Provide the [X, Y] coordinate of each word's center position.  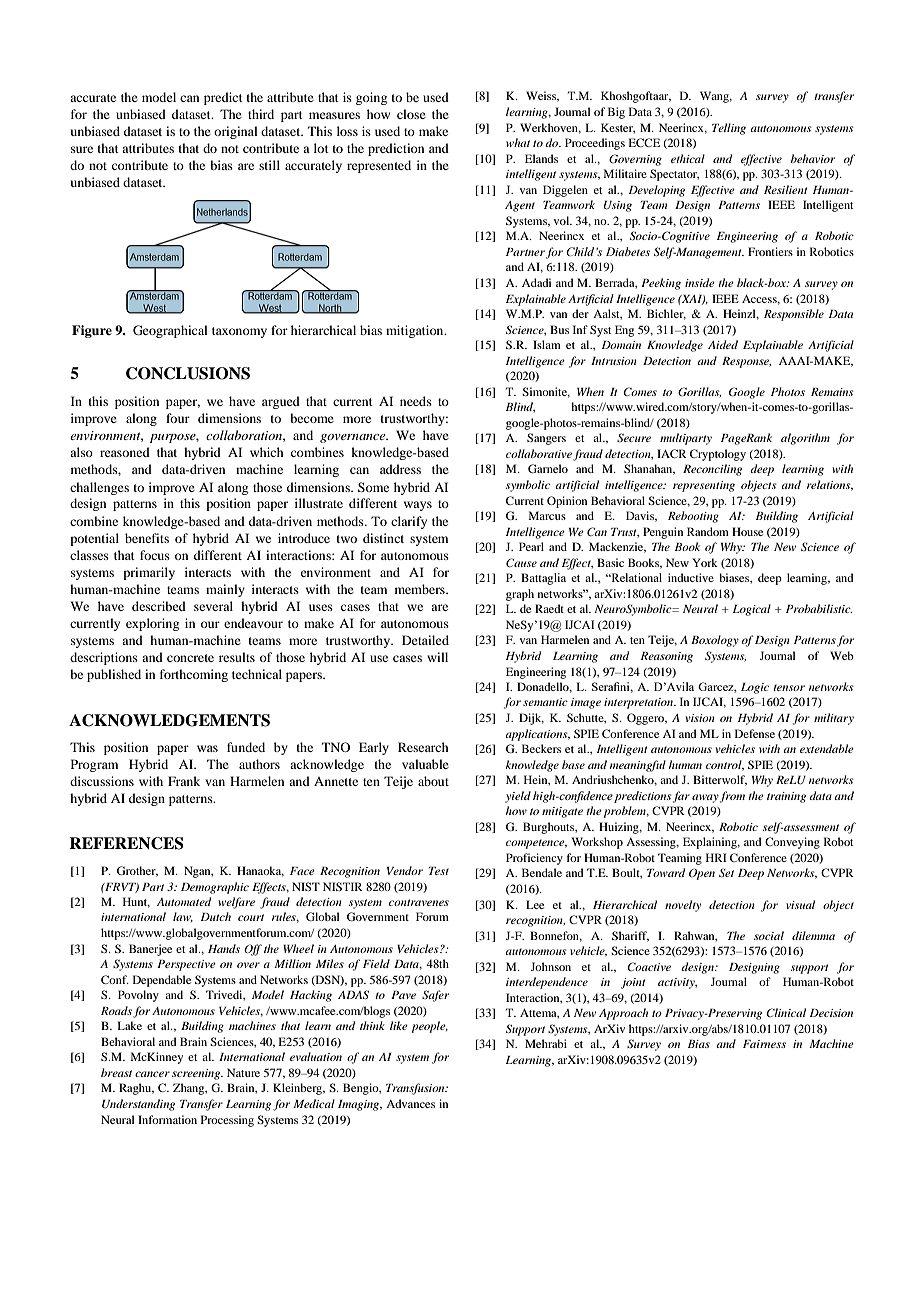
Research [423, 747]
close [411, 114]
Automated [184, 901]
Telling [729, 129]
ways [418, 506]
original [236, 132]
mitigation [416, 331]
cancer [152, 1074]
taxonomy [239, 332]
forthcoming [194, 675]
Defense [755, 733]
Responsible [794, 315]
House [747, 531]
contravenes [419, 902]
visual [800, 904]
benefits [147, 538]
